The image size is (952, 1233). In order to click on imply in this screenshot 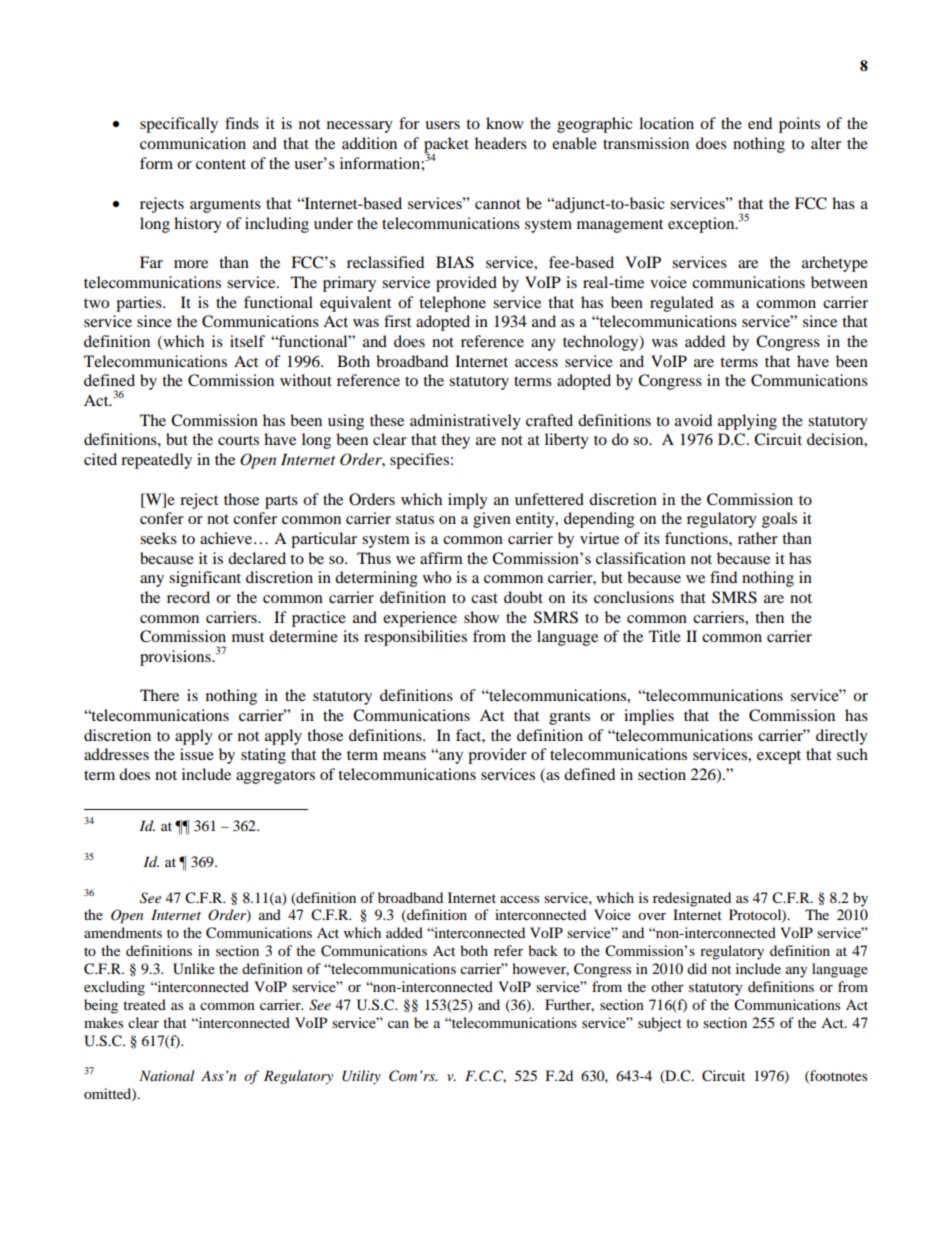, I will do `click(468, 501)`.
